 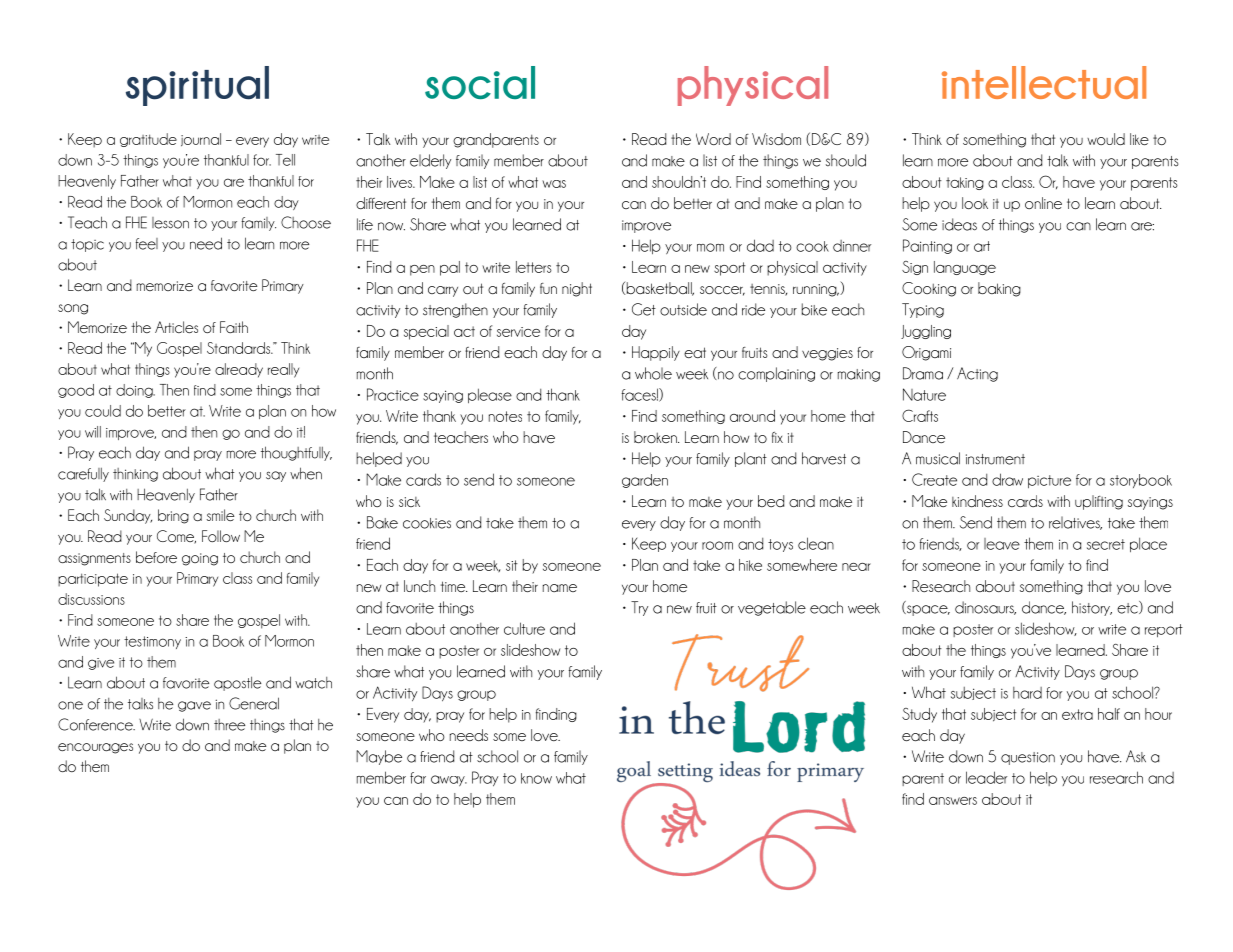 What do you see at coordinates (639, 608) in the screenshot?
I see `Try` at bounding box center [639, 608].
